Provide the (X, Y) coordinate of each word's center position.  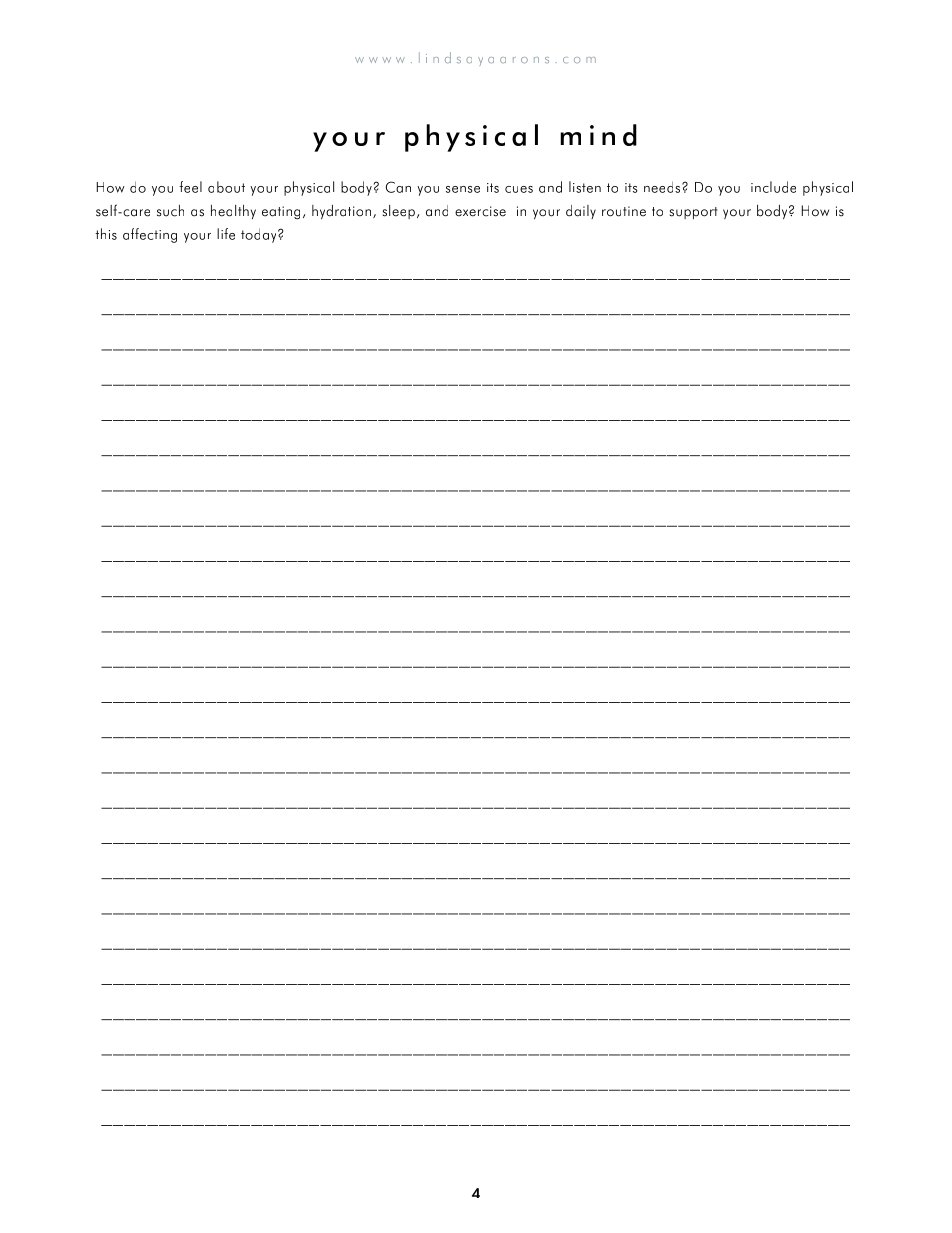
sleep (399, 212)
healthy (233, 212)
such (170, 211)
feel (190, 187)
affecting (150, 235)
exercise (480, 211)
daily (581, 212)
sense (463, 189)
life (226, 234)
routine (624, 211)
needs (663, 187)
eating (281, 212)
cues (519, 189)
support (694, 213)
